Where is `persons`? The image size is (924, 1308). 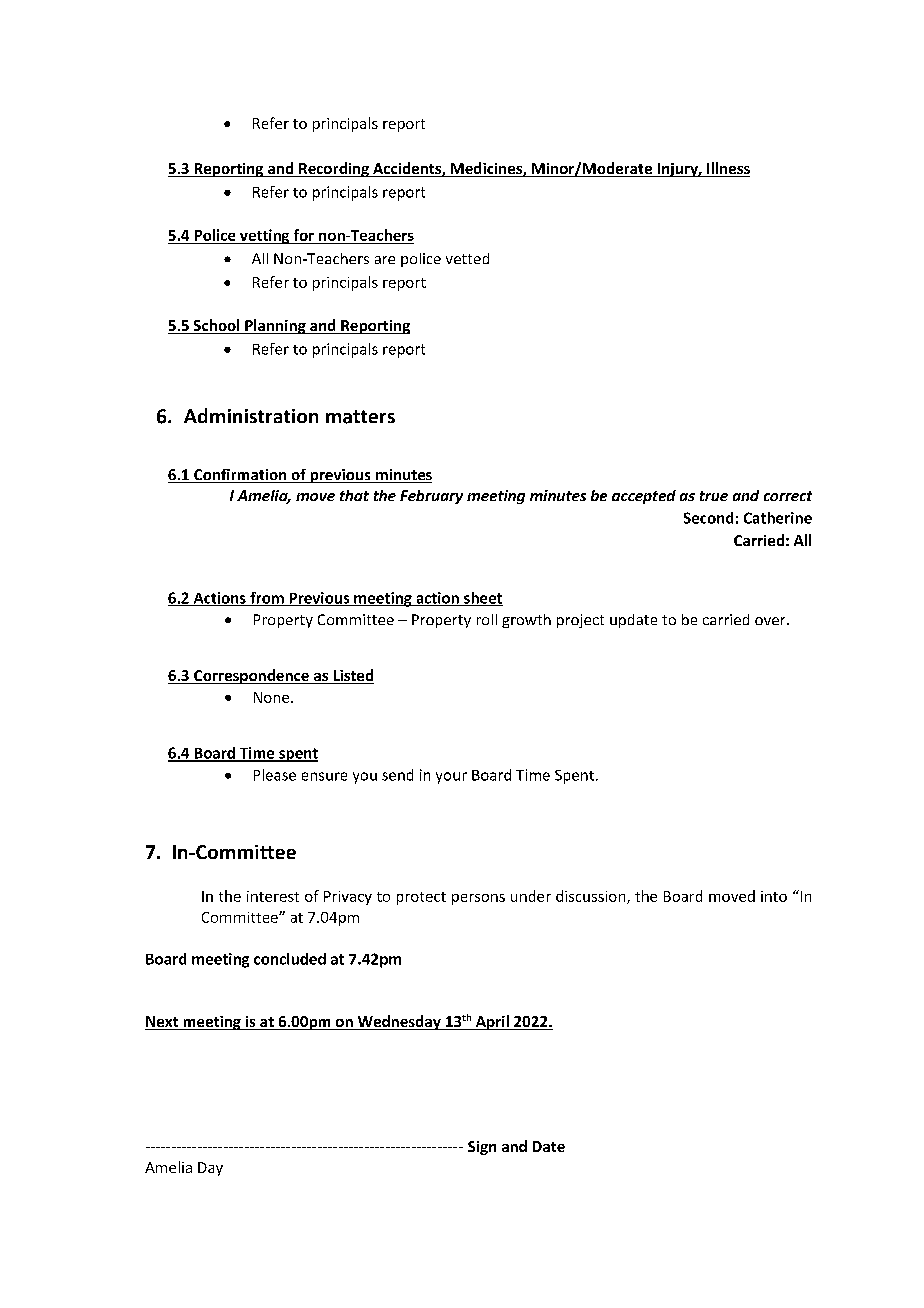
persons is located at coordinates (478, 899).
